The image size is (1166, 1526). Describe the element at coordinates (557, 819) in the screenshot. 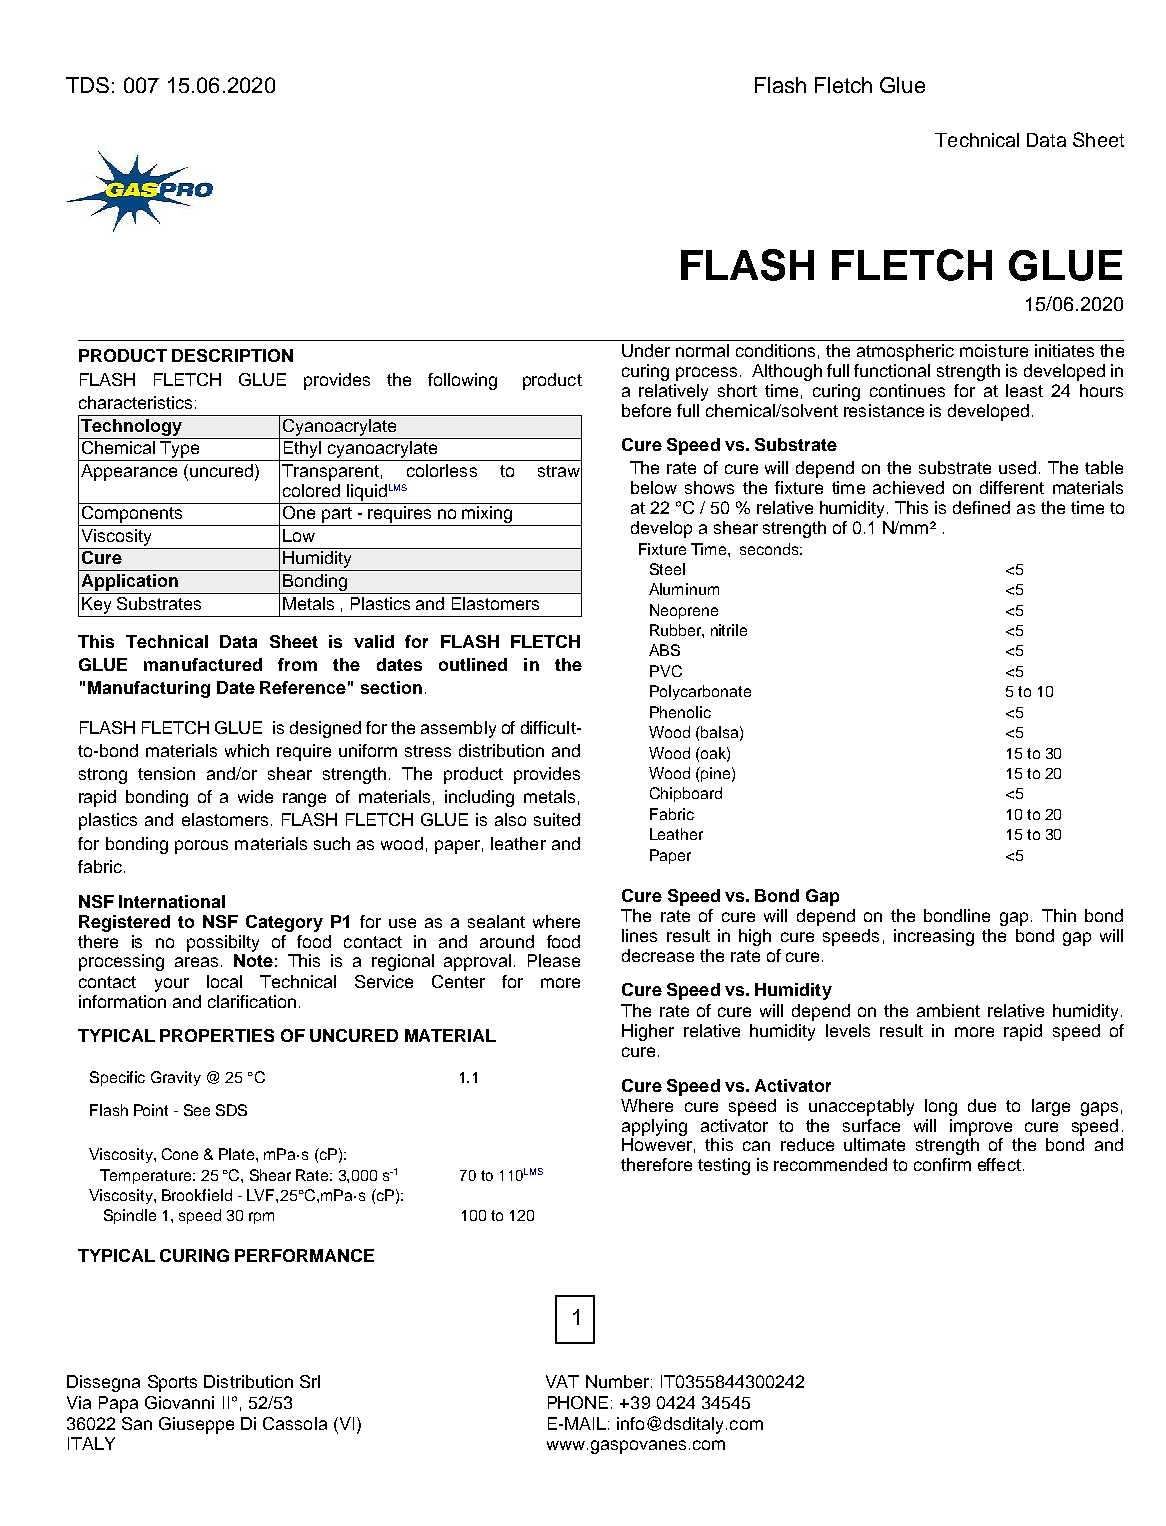

I see `suited` at that location.
